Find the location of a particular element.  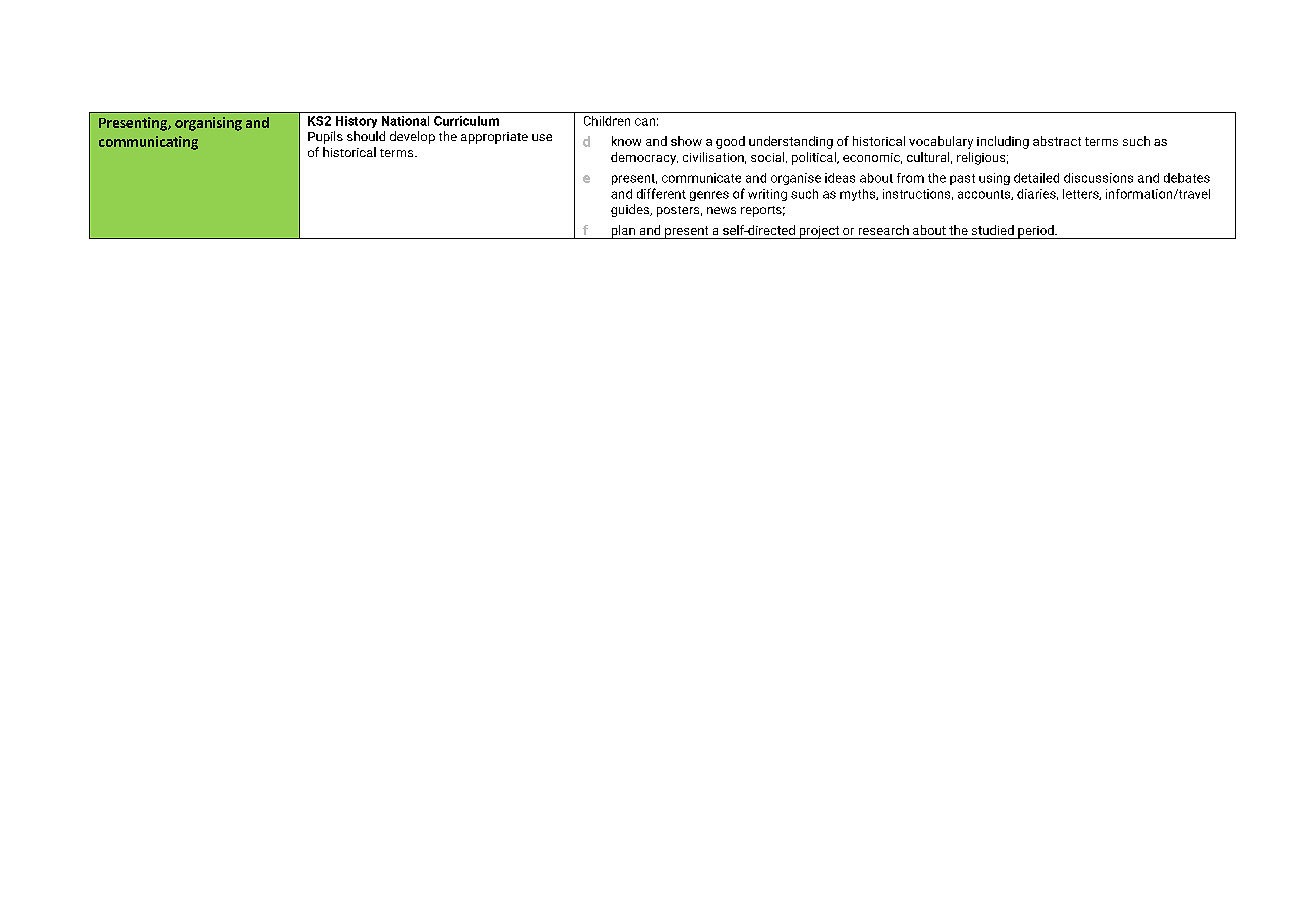

organising is located at coordinates (208, 124).
